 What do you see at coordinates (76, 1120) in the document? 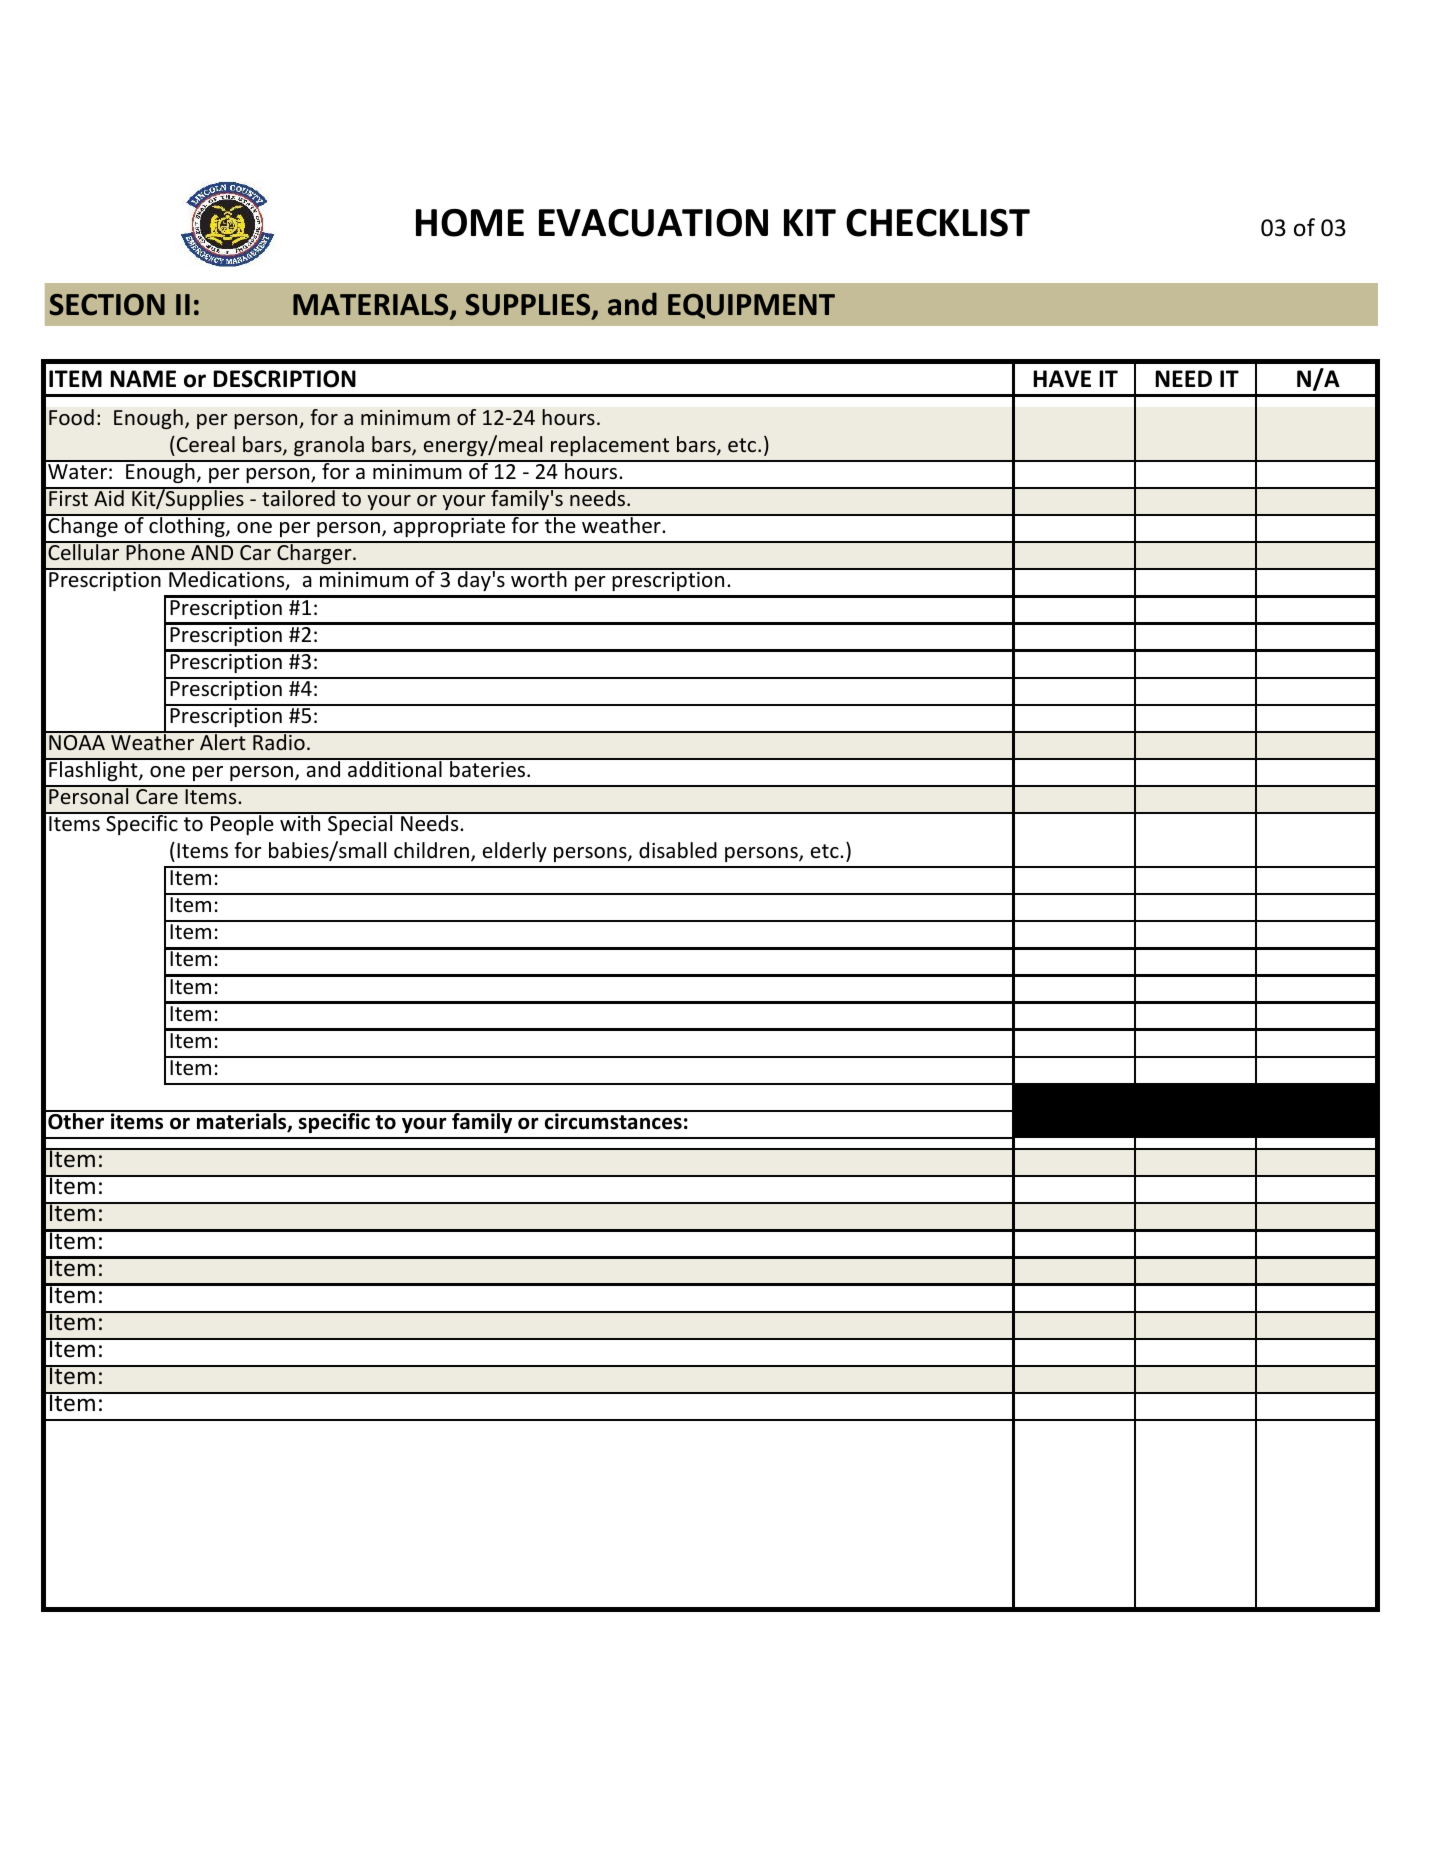
I see `Other` at bounding box center [76, 1120].
